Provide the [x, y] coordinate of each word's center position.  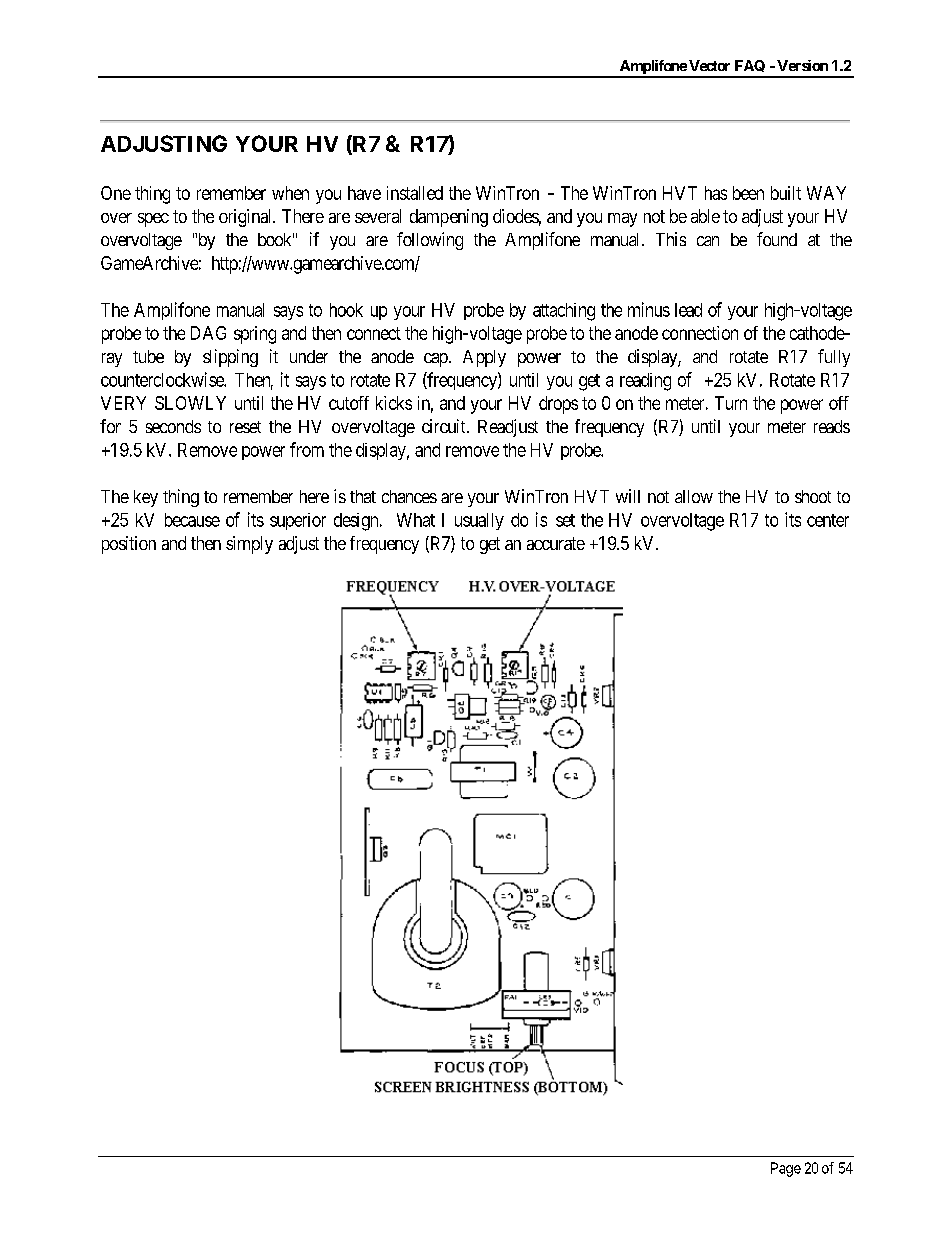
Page [786, 1169]
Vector [709, 65]
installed [415, 193]
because [192, 520]
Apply [484, 358]
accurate [556, 543]
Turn [731, 403]
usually [479, 521]
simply [249, 545]
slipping [230, 358]
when [290, 193]
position [129, 545]
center [828, 520]
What [416, 520]
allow [694, 496]
